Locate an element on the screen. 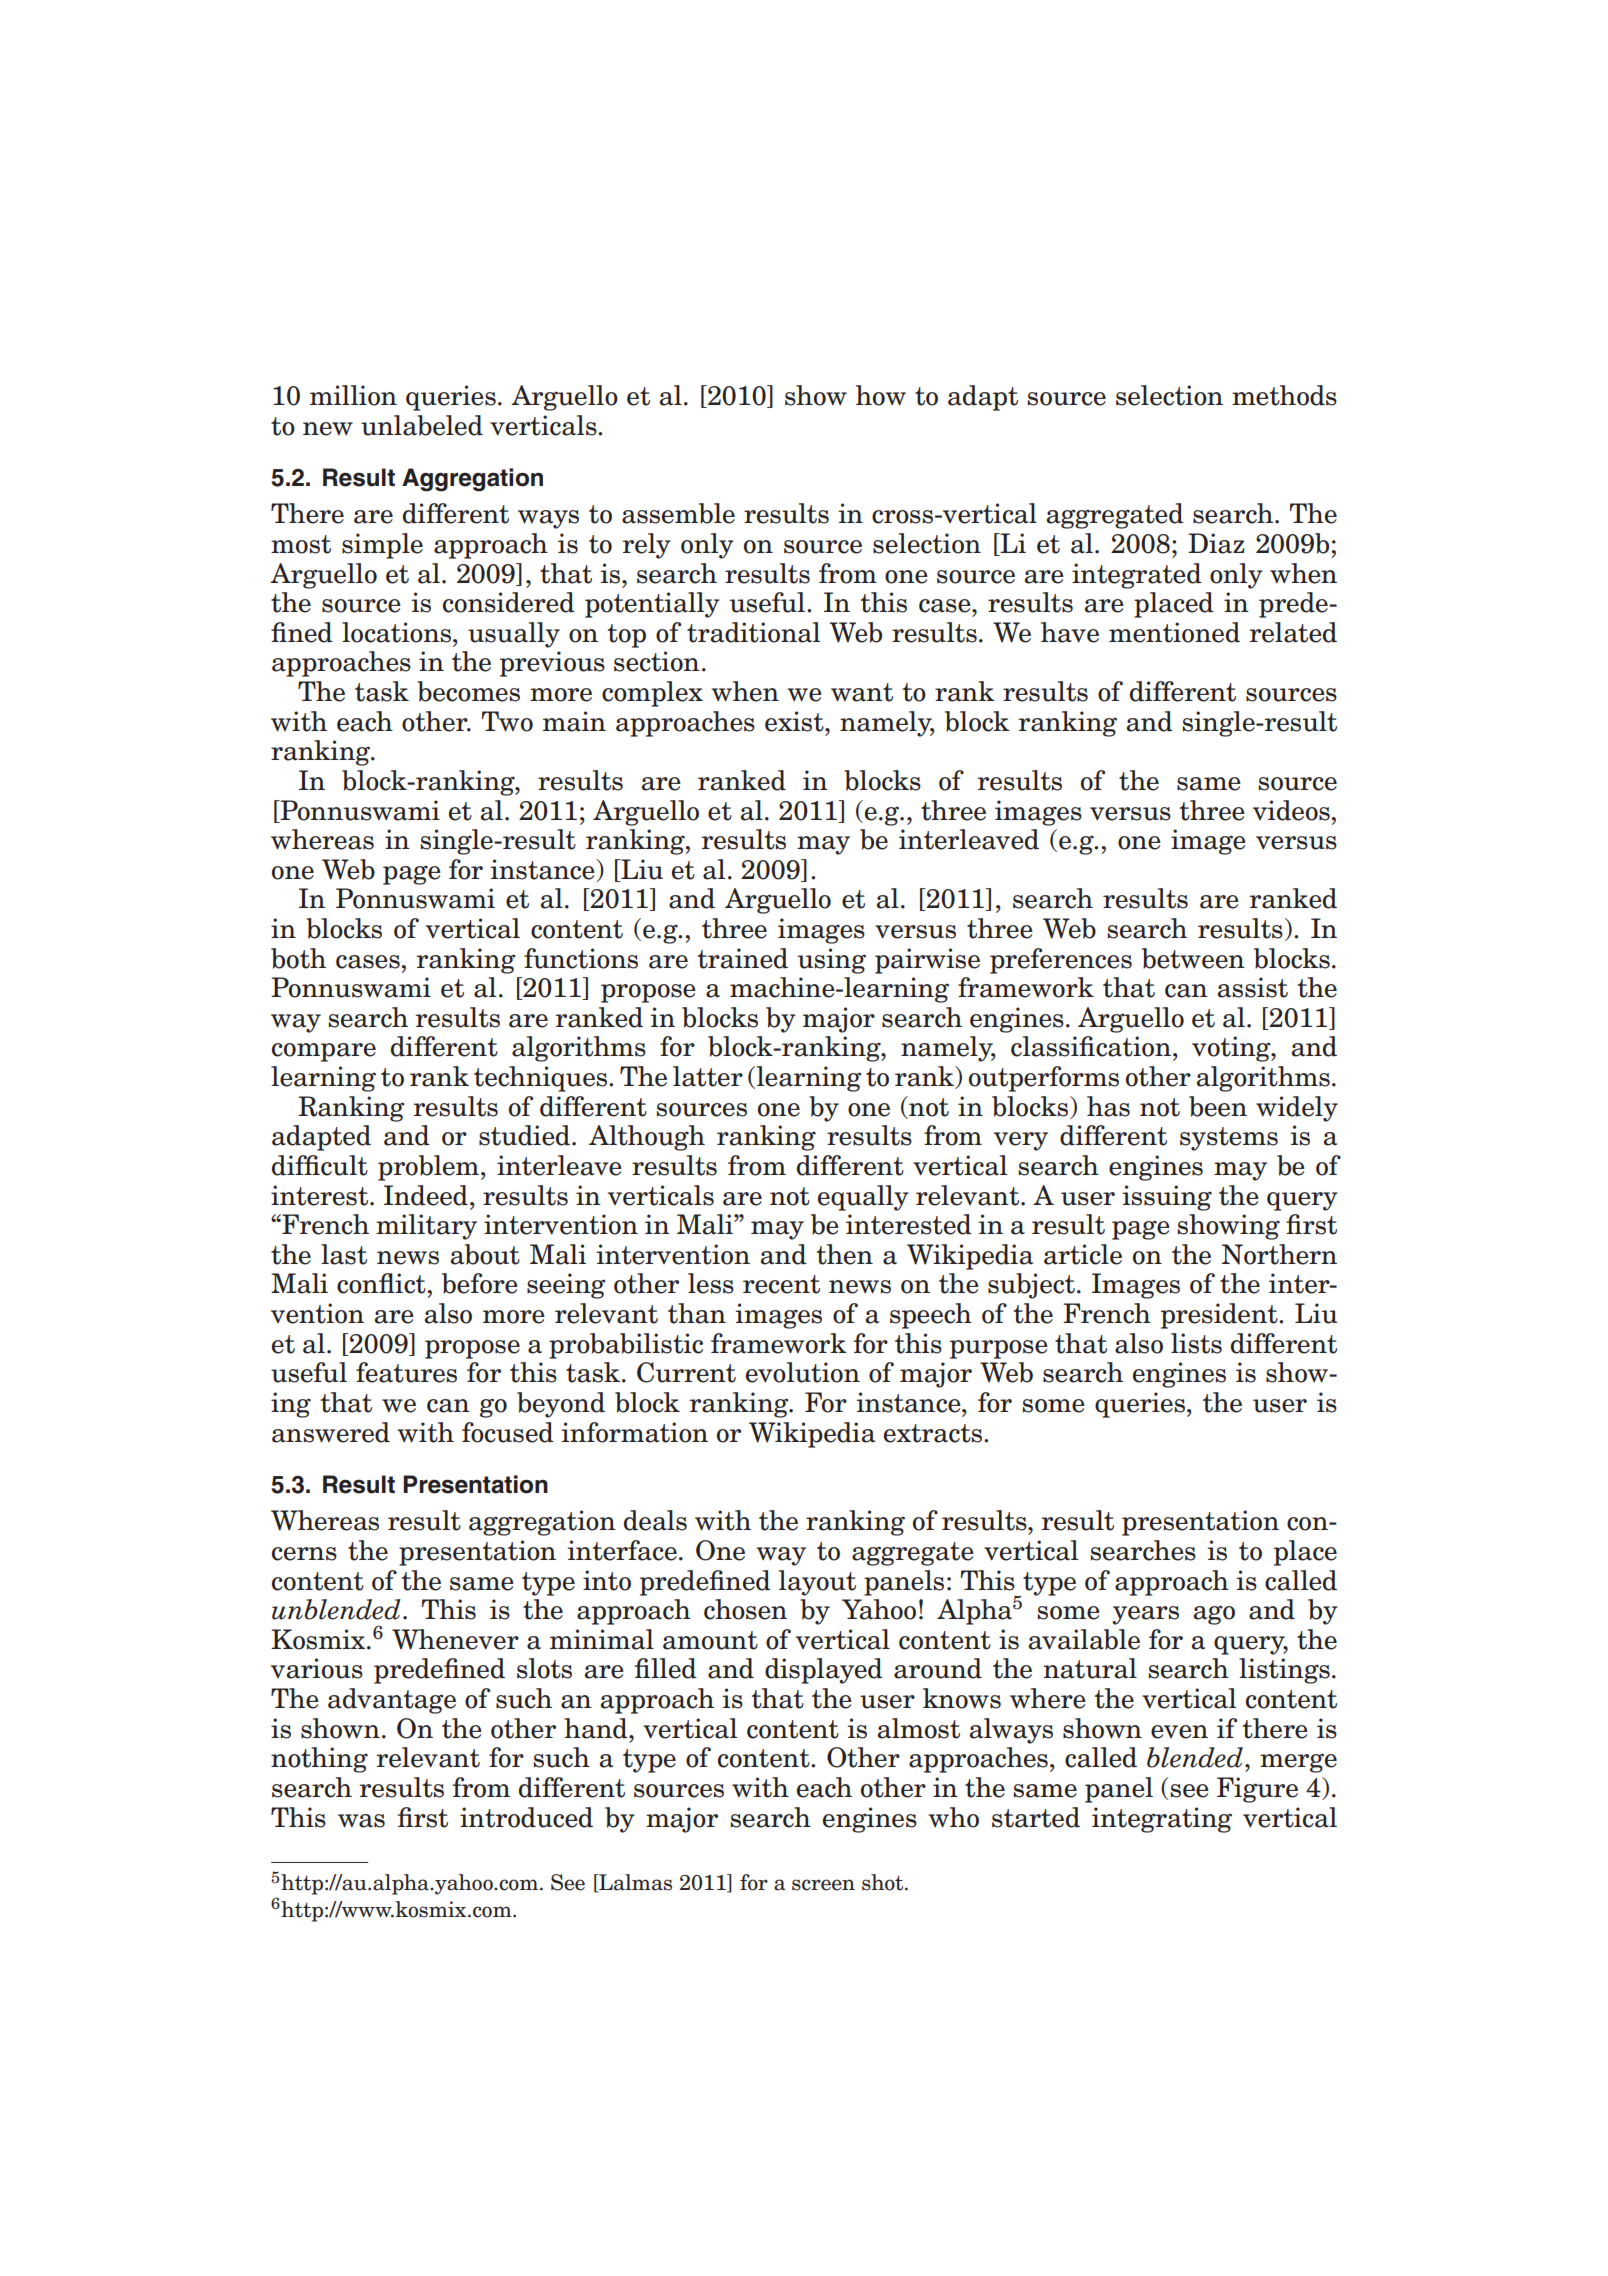 The height and width of the screenshot is (2276, 1608). unlabeled is located at coordinates (422, 425).
